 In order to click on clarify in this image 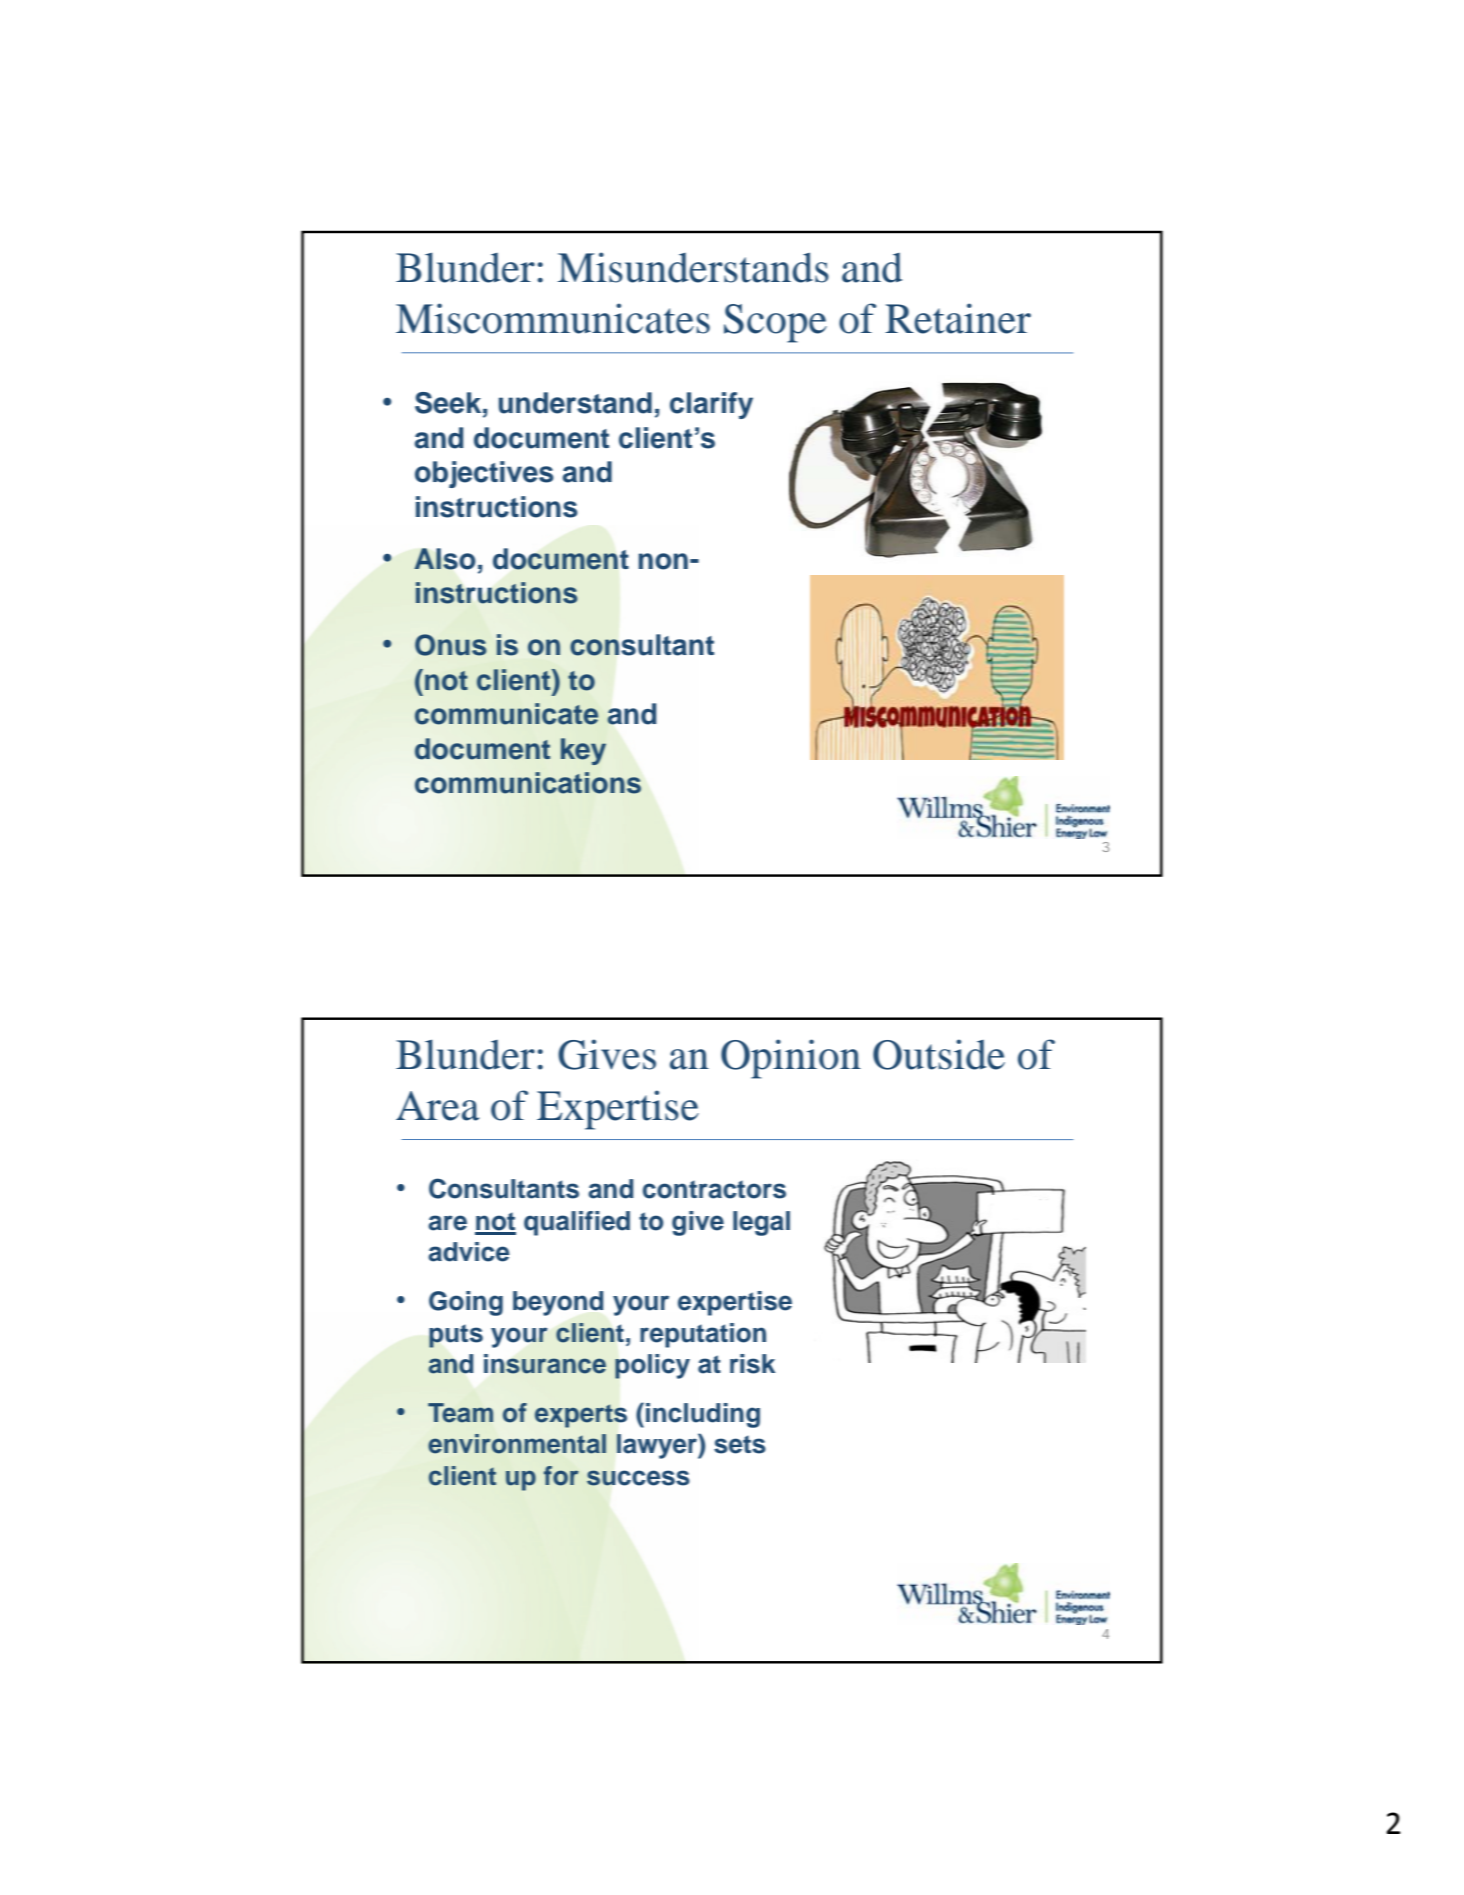, I will do `click(711, 405)`.
